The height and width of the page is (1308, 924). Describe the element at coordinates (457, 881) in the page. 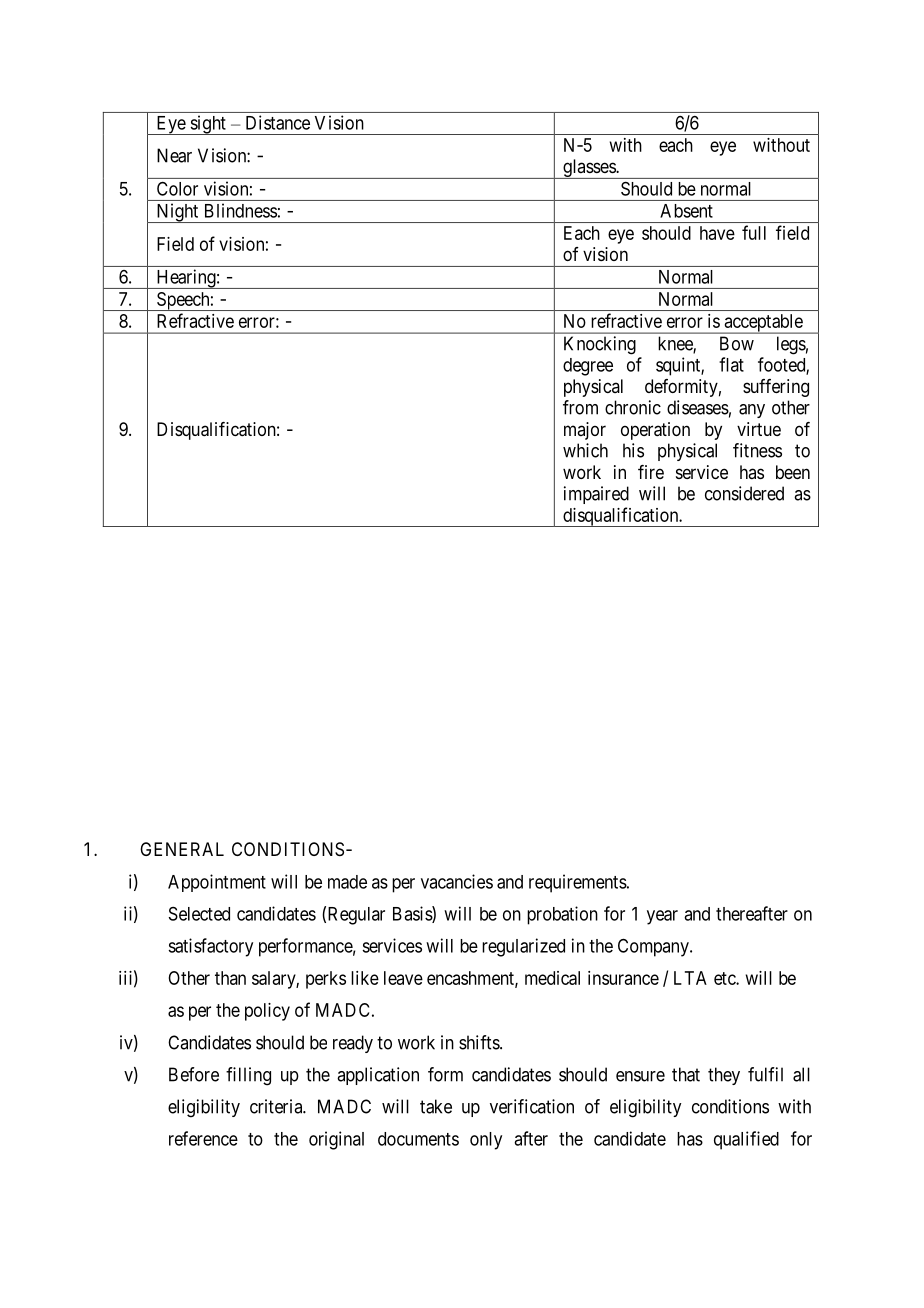

I see `vacancies` at that location.
